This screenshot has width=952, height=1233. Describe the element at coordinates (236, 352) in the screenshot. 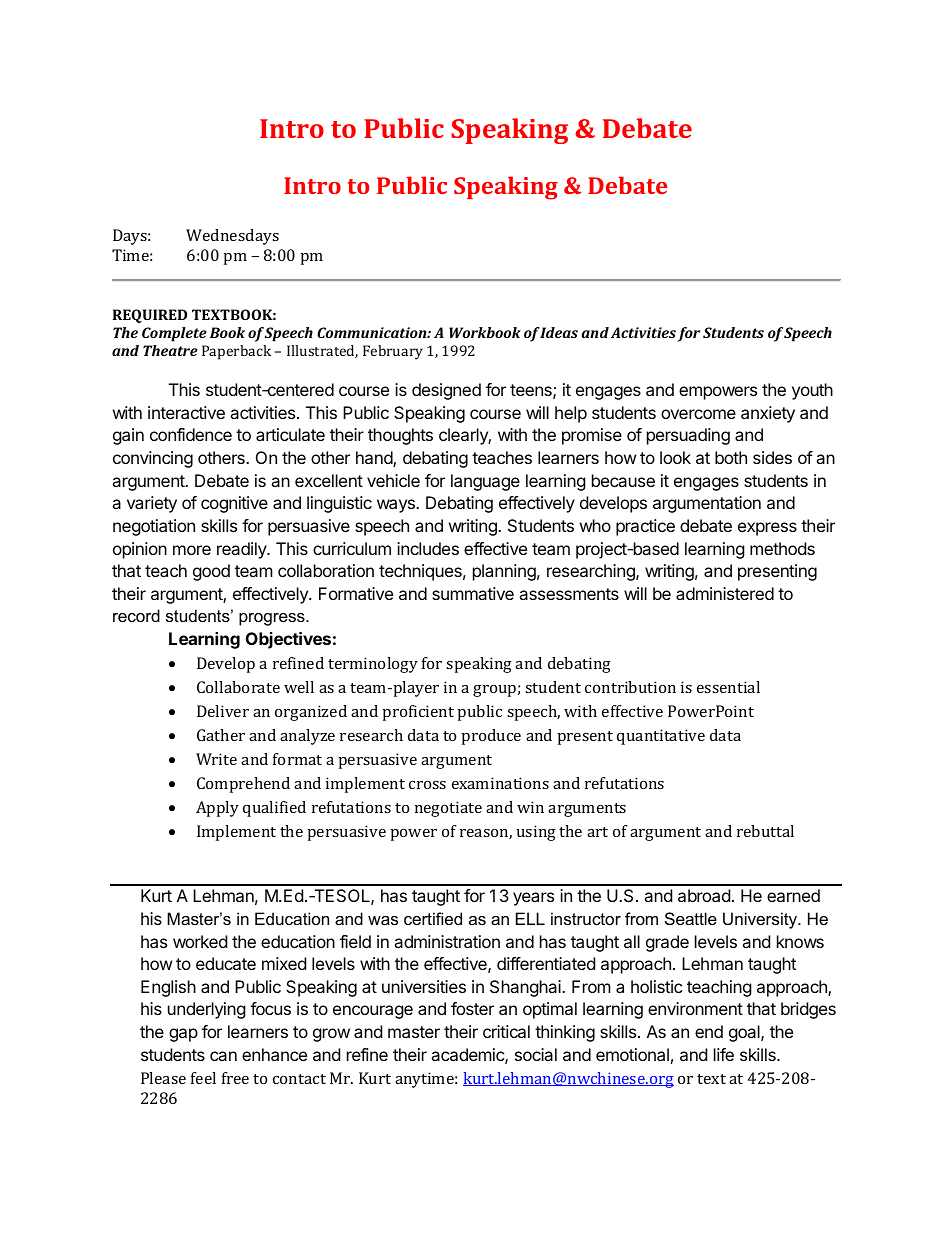

I see `Paperback` at that location.
